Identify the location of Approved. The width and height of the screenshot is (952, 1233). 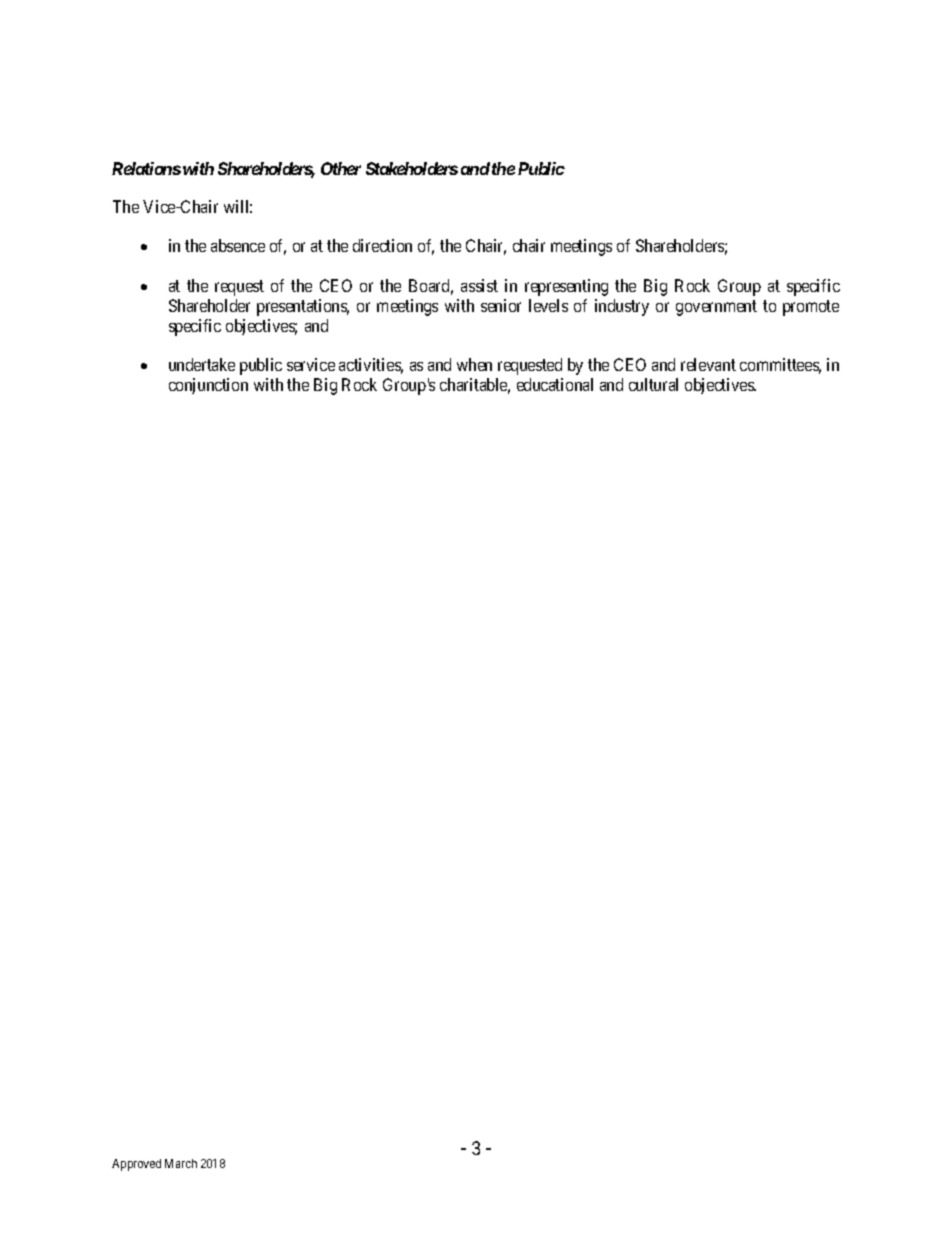
(136, 1165).
